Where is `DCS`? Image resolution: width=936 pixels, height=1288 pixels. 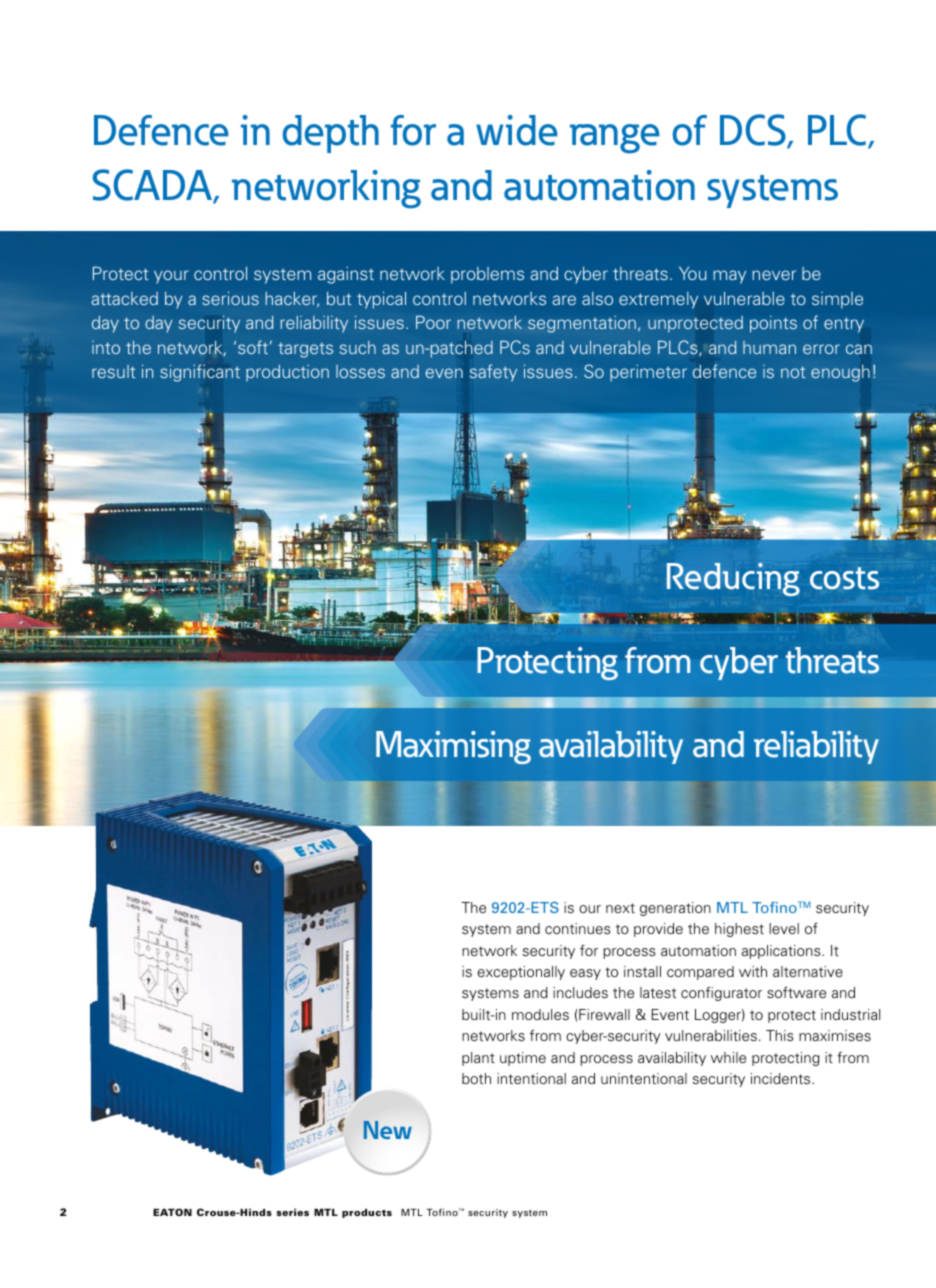 DCS is located at coordinates (754, 131).
